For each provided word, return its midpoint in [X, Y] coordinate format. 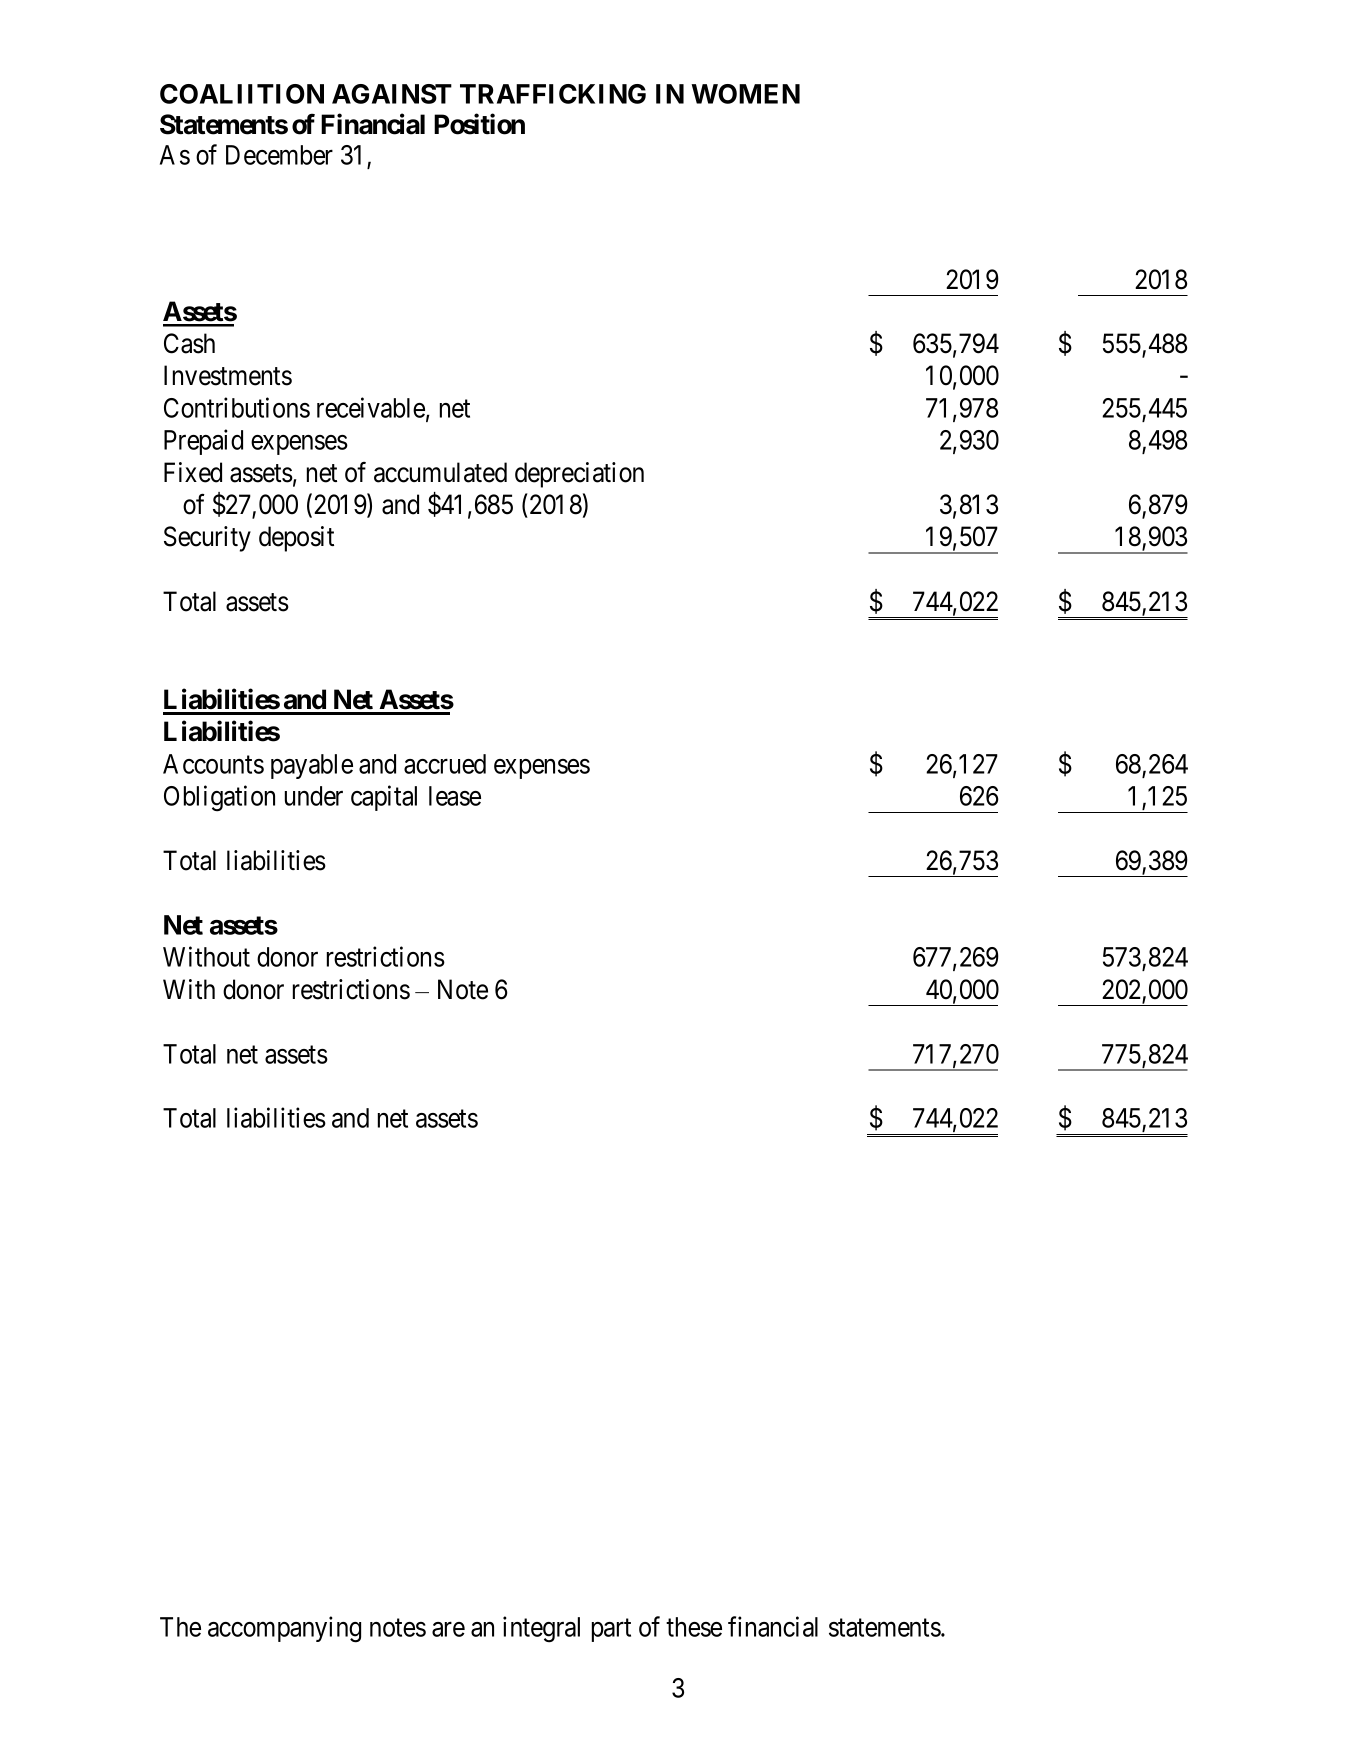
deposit [296, 539]
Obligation [219, 798]
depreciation [579, 475]
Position [479, 124]
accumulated [440, 472]
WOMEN [745, 94]
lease [455, 796]
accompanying [284, 1629]
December [279, 155]
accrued [445, 764]
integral [541, 1629]
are [448, 1629]
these [694, 1627]
